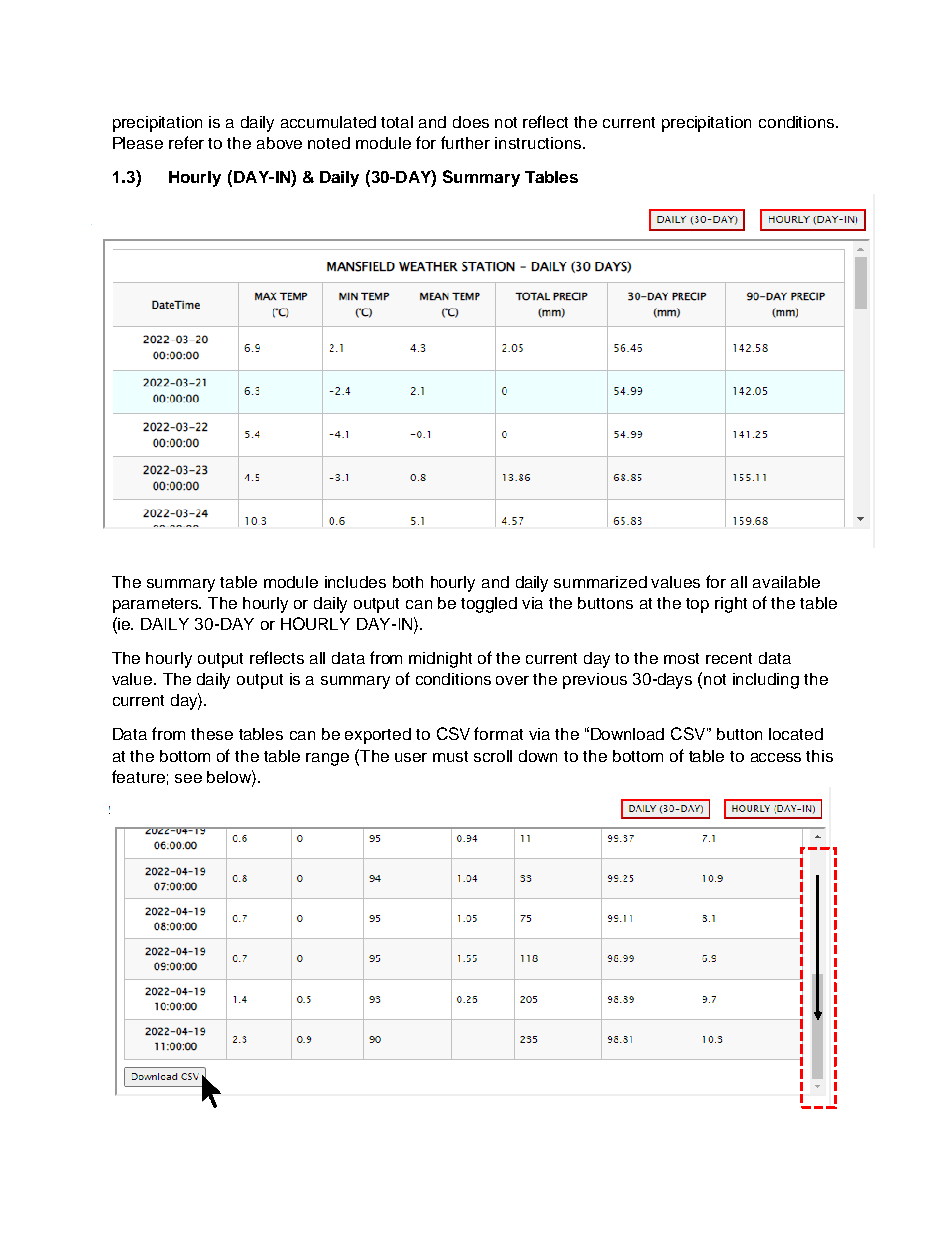  Describe the element at coordinates (188, 778) in the screenshot. I see `see` at that location.
